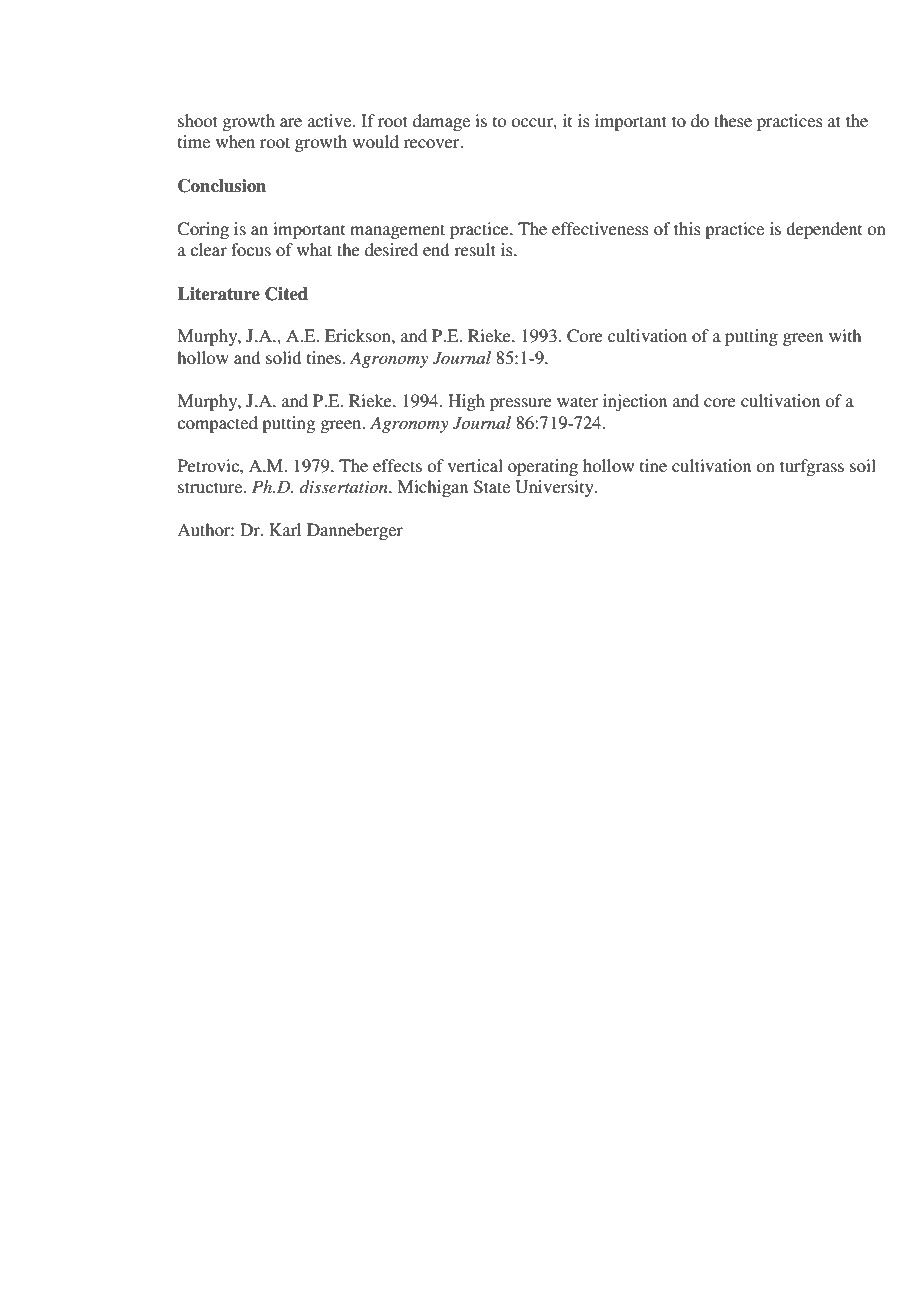 The height and width of the image is (1308, 924). Describe the element at coordinates (251, 249) in the image. I see `focus` at that location.
